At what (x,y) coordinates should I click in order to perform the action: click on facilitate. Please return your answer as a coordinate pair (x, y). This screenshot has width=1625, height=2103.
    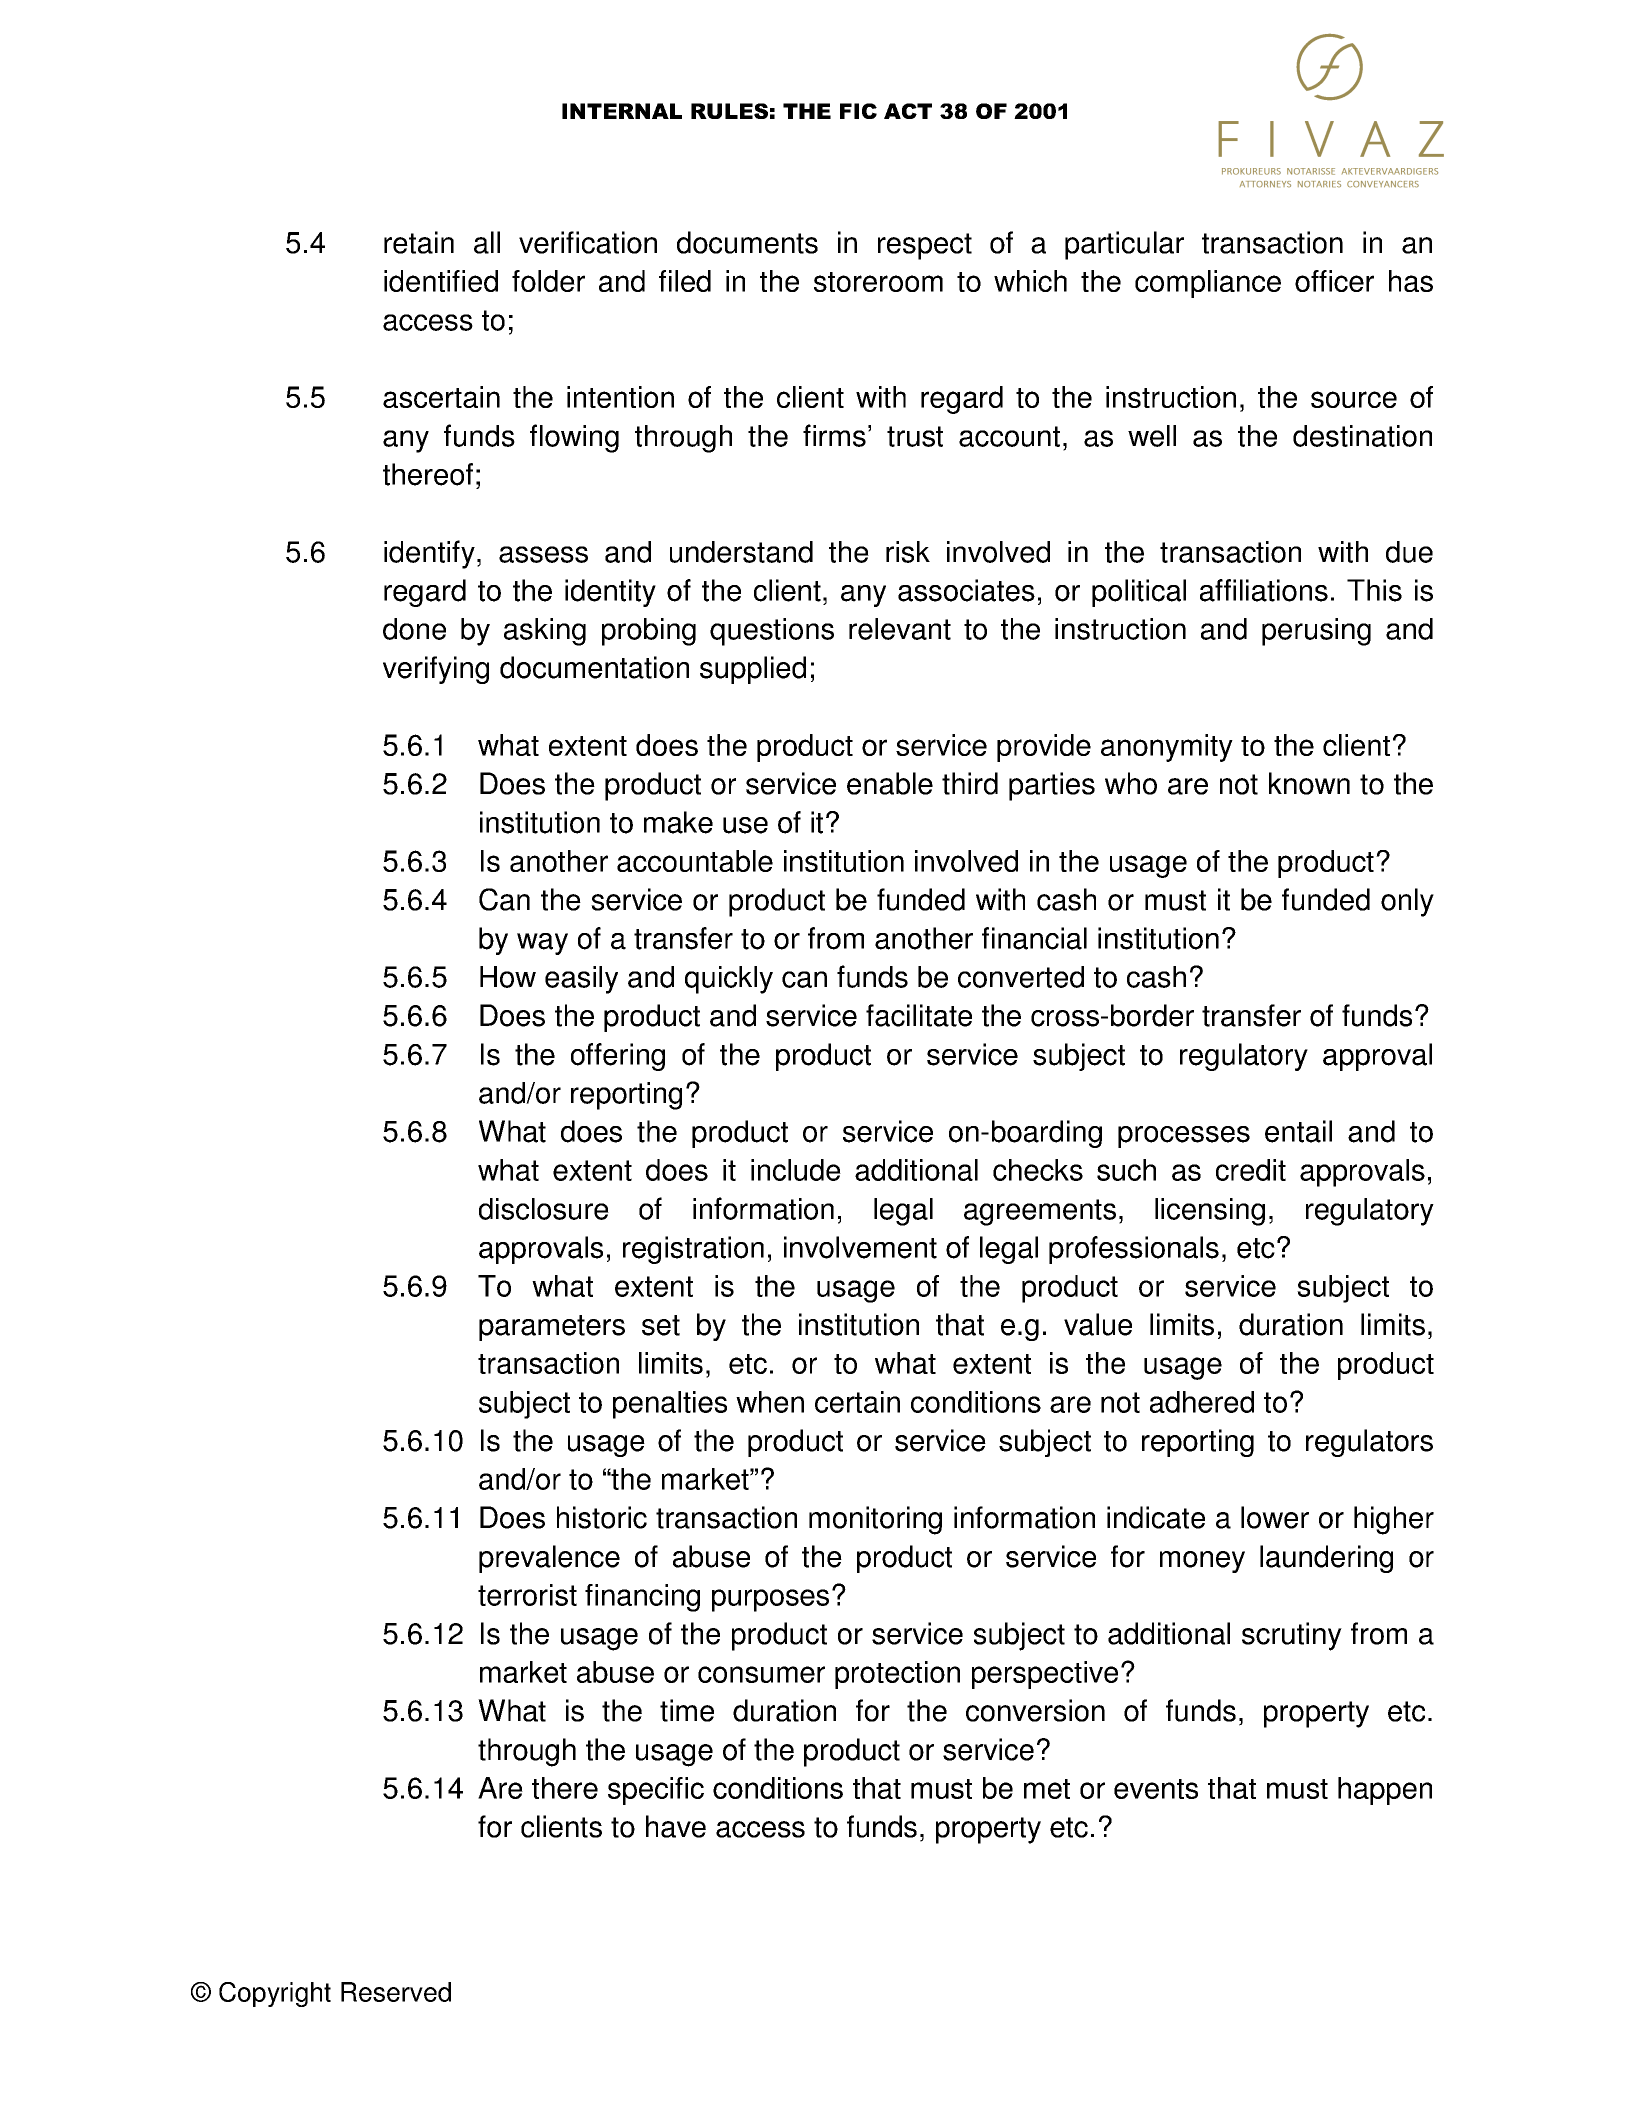
    Looking at the image, I should click on (919, 1015).
